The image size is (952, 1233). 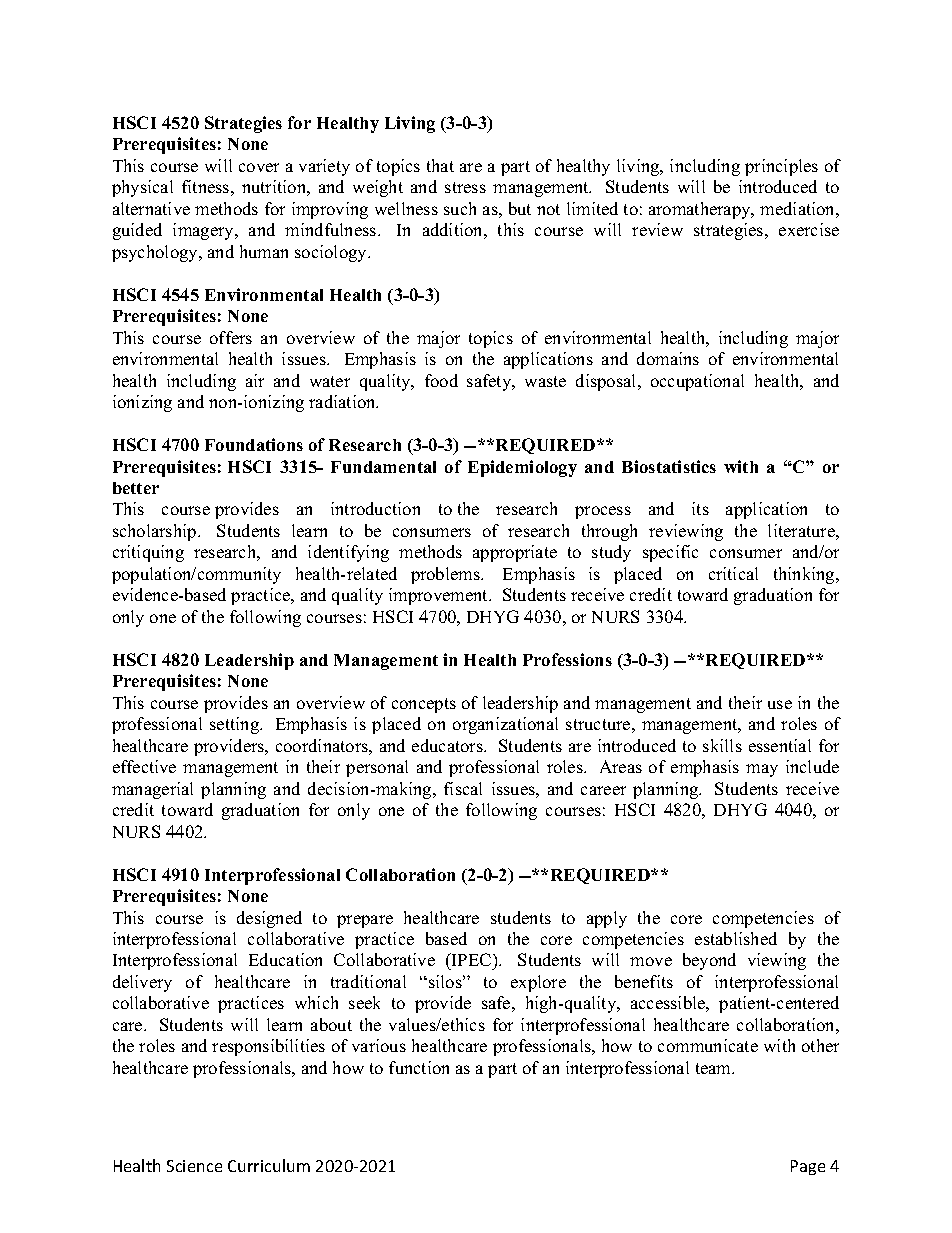 What do you see at coordinates (733, 573) in the screenshot?
I see `critical` at bounding box center [733, 573].
